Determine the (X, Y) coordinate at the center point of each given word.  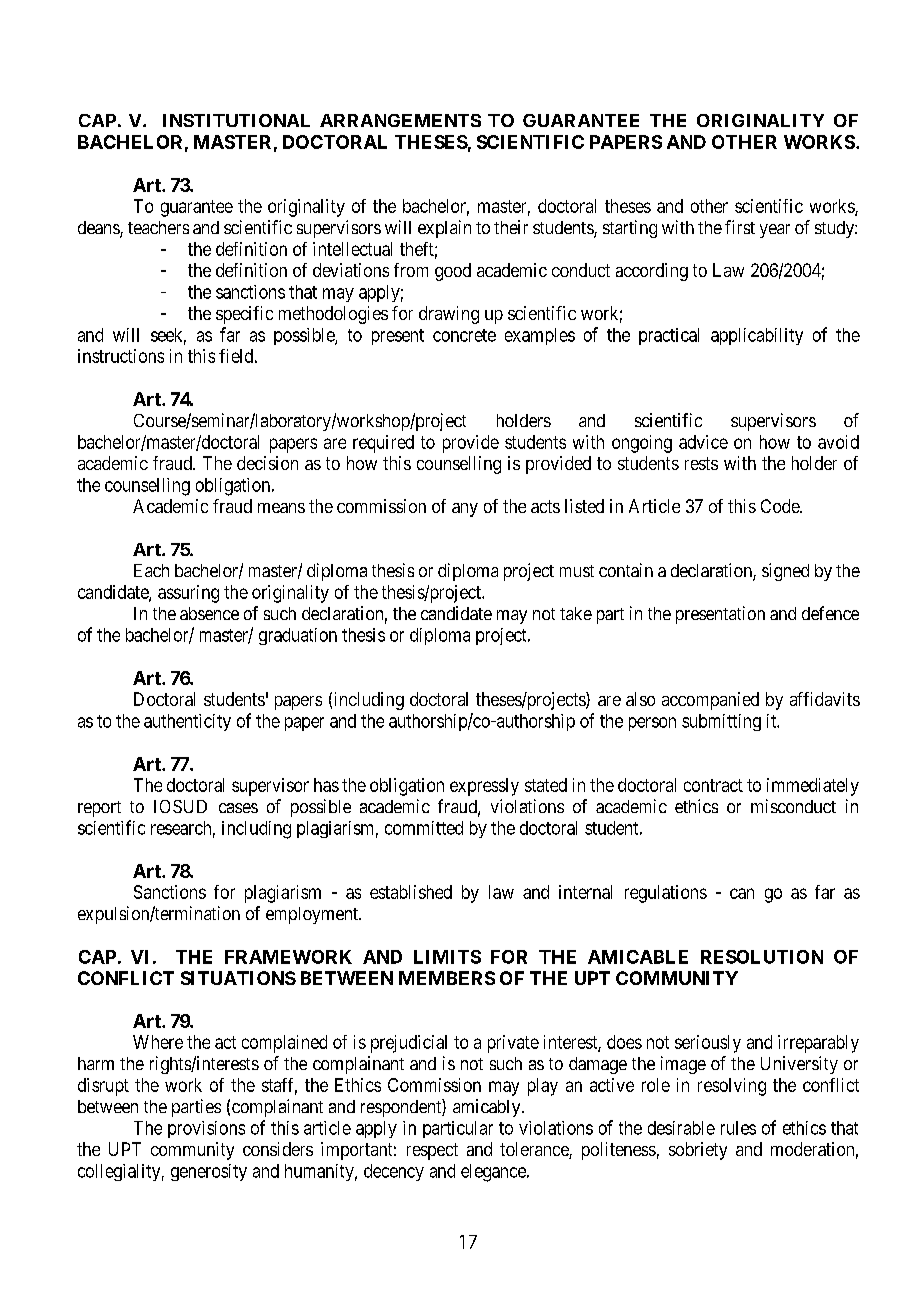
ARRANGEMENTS (400, 120)
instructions (121, 356)
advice (703, 442)
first (740, 227)
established (411, 892)
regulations (666, 894)
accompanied (710, 701)
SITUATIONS (238, 978)
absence (209, 613)
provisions (206, 1129)
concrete (464, 335)
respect (432, 1151)
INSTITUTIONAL (236, 120)
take (576, 613)
